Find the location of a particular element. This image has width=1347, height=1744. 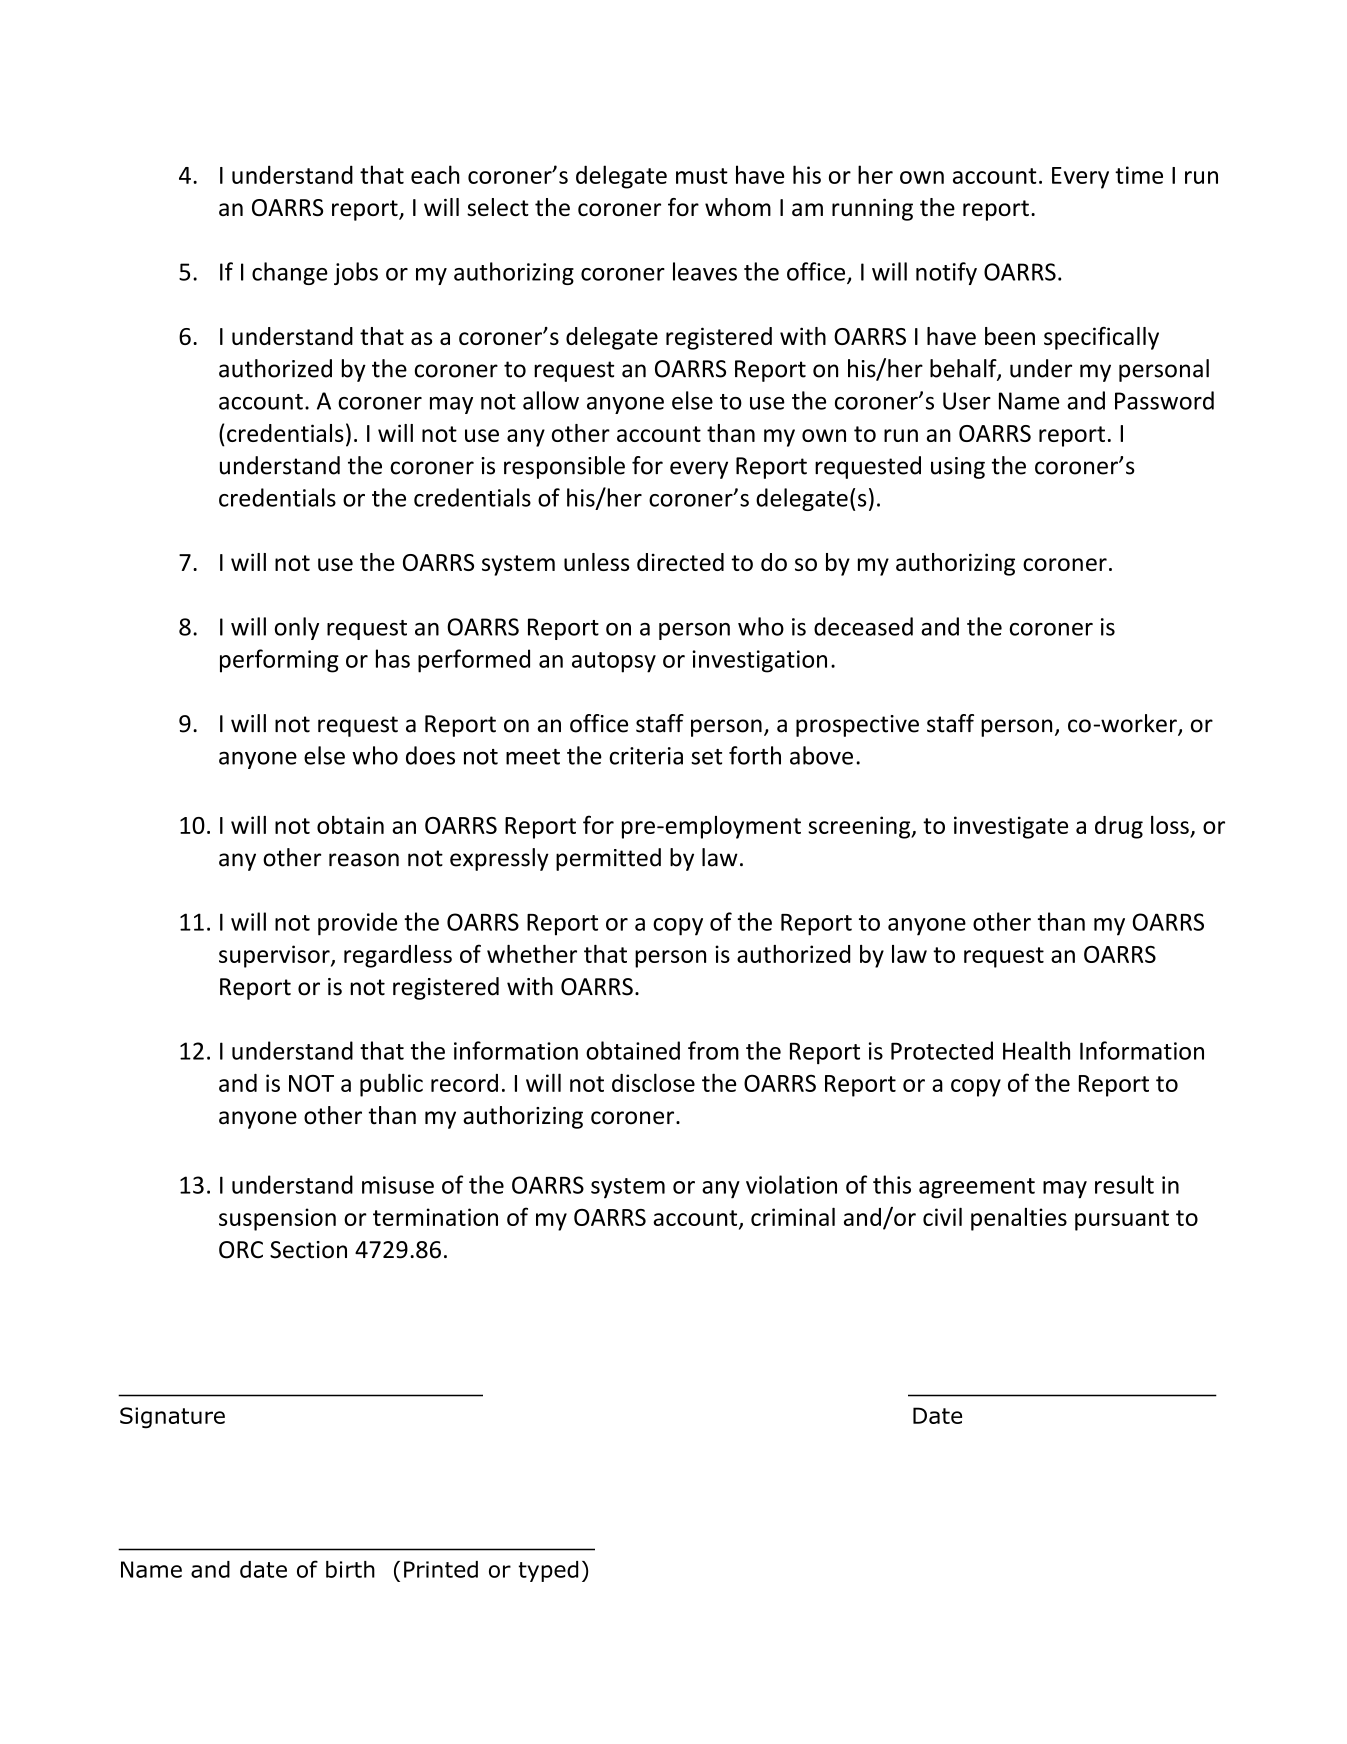

must is located at coordinates (702, 176).
